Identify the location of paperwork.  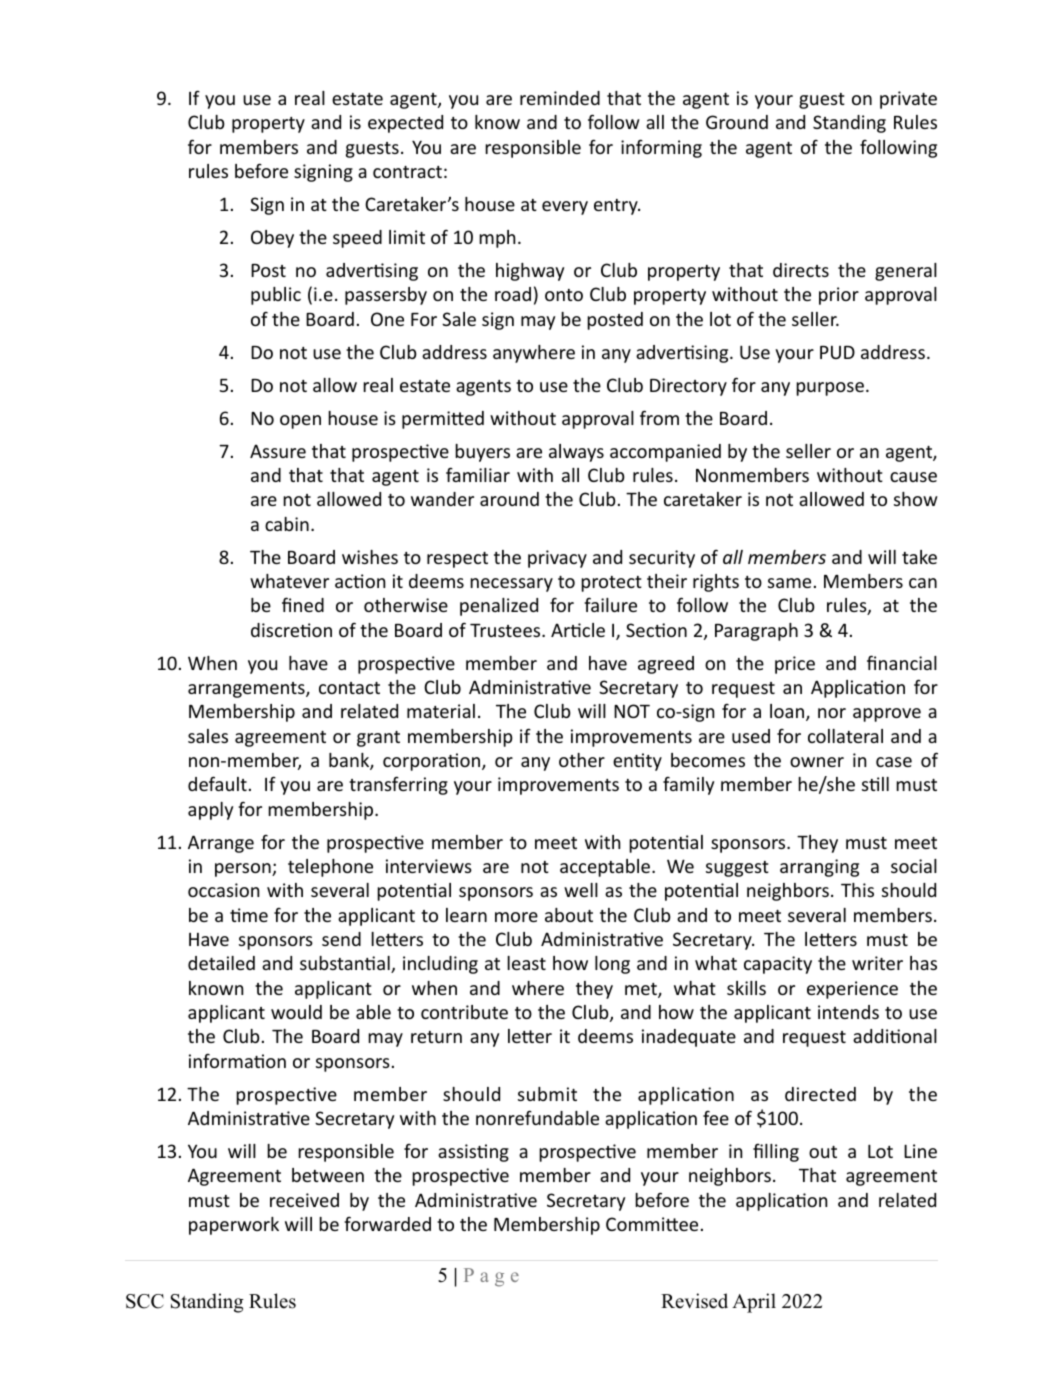
(234, 1226).
